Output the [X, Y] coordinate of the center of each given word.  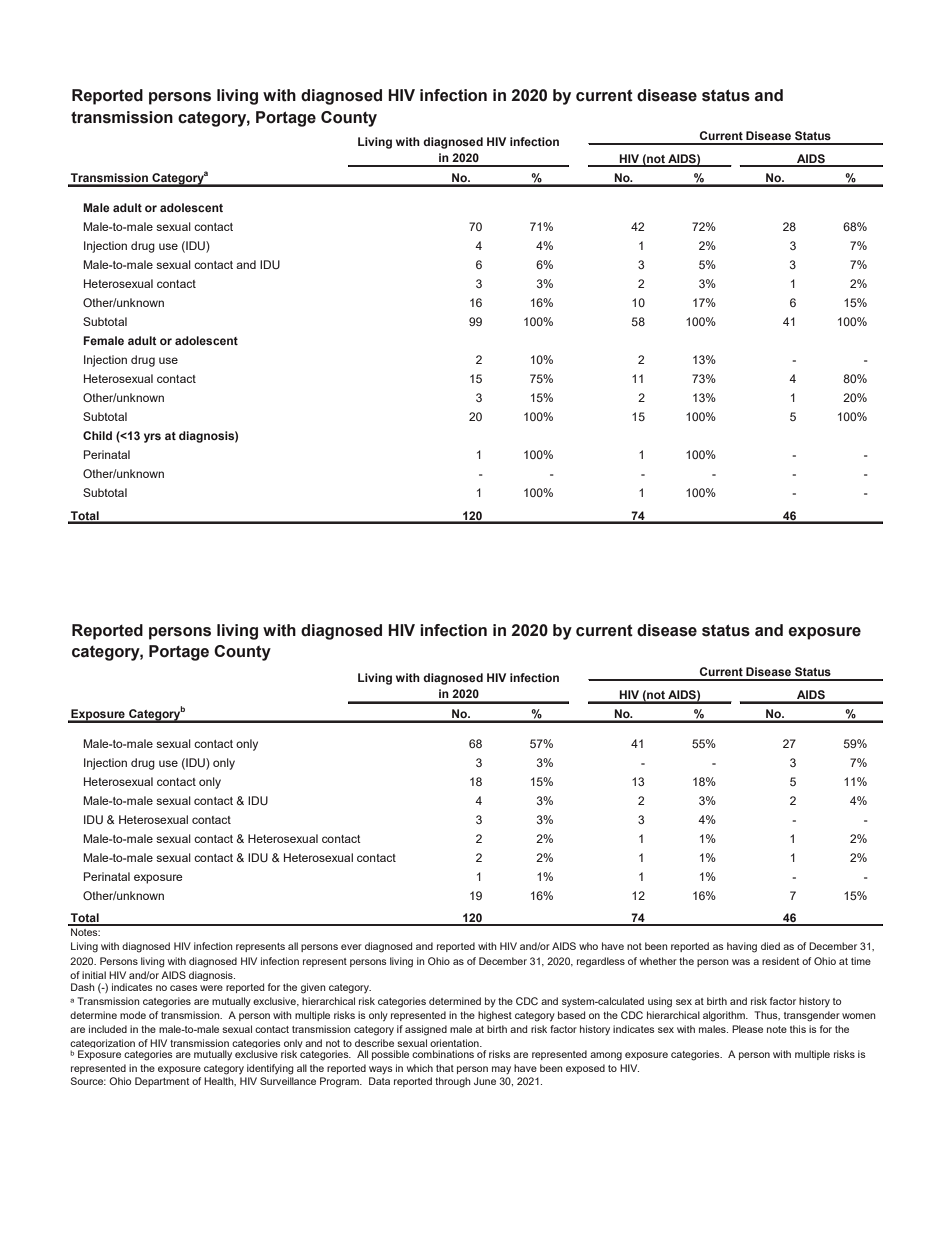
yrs [152, 438]
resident [780, 961]
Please [747, 1029]
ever [351, 947]
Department [162, 1082]
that [445, 1068]
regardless [601, 962]
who [588, 946]
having [742, 947]
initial [94, 975]
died [770, 946]
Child [97, 435]
